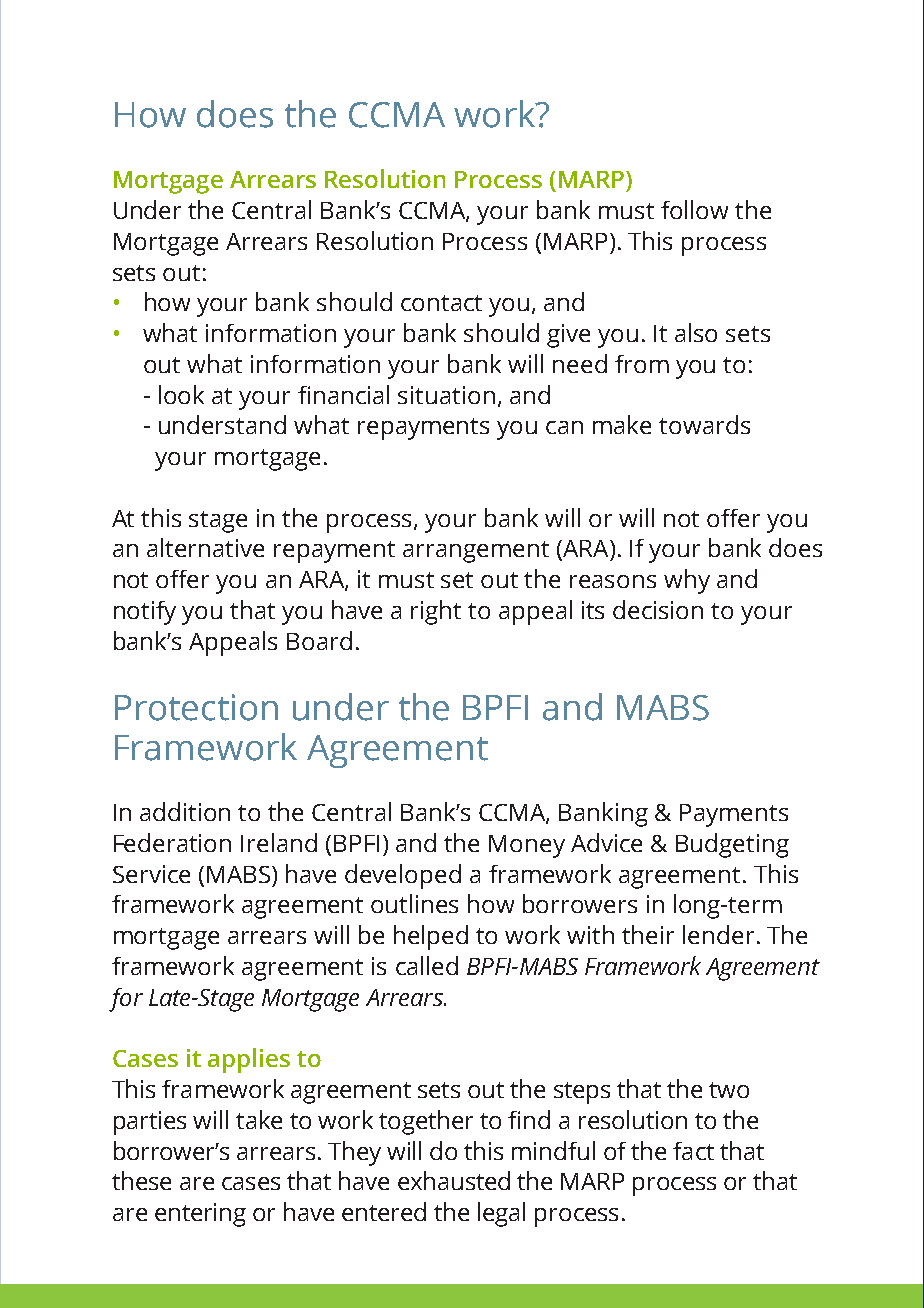 This page has width=924, height=1308. I want to click on alternative, so click(205, 547).
